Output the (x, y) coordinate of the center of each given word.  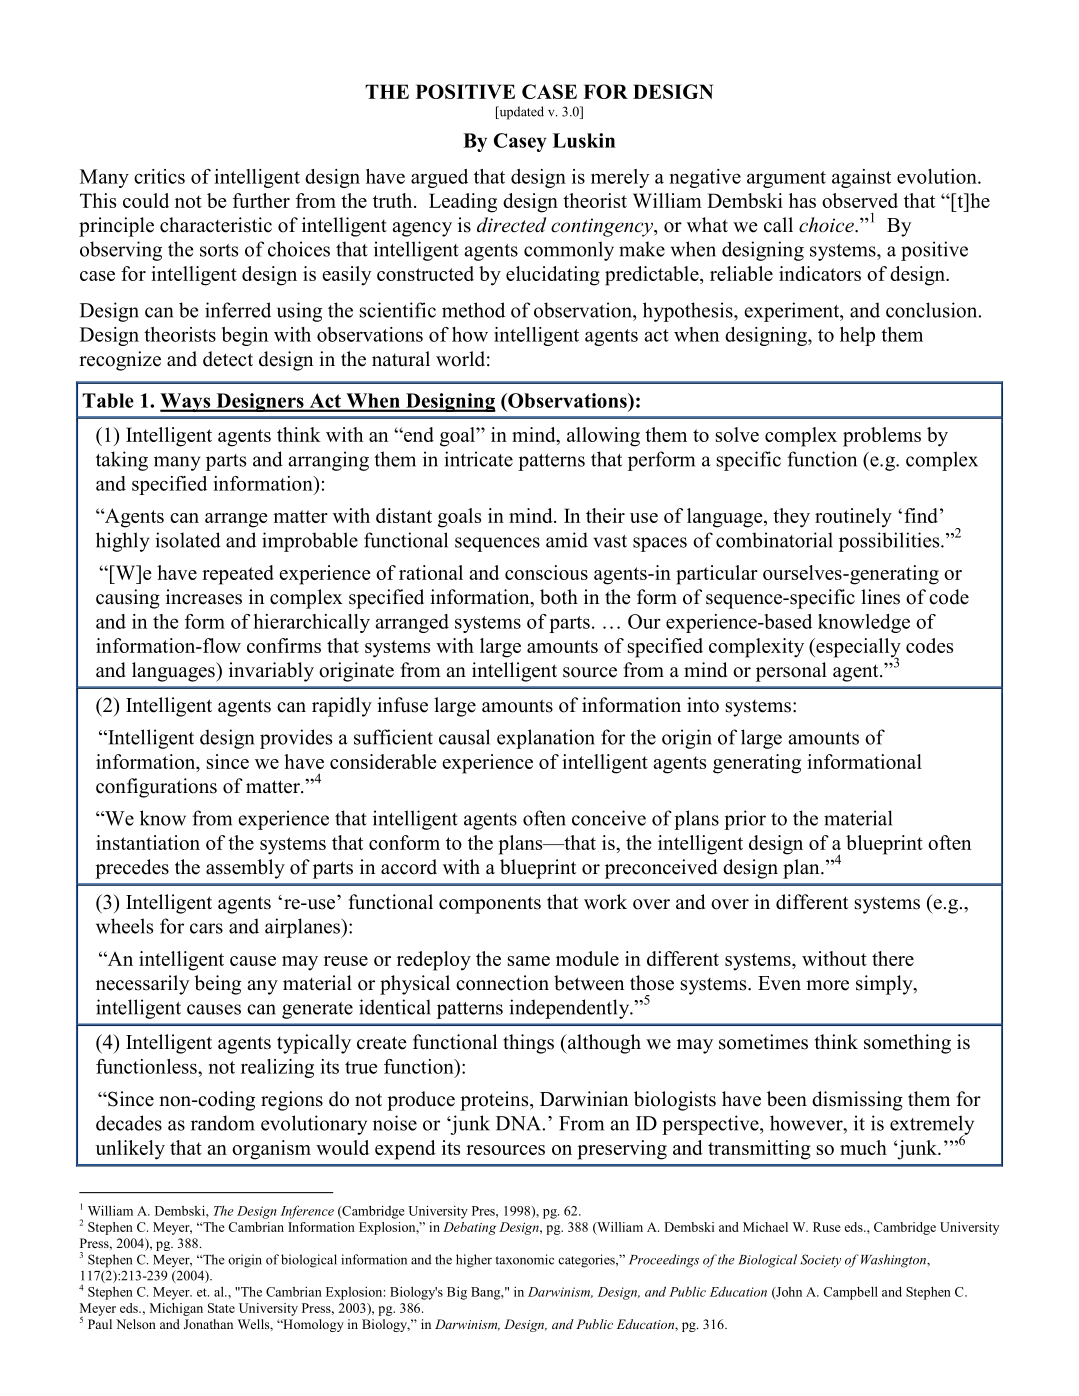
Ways (186, 402)
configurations (156, 788)
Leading (463, 203)
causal (464, 737)
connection (502, 983)
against (861, 178)
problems (882, 437)
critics (159, 176)
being (217, 985)
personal (791, 672)
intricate (478, 459)
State (221, 1308)
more (827, 985)
